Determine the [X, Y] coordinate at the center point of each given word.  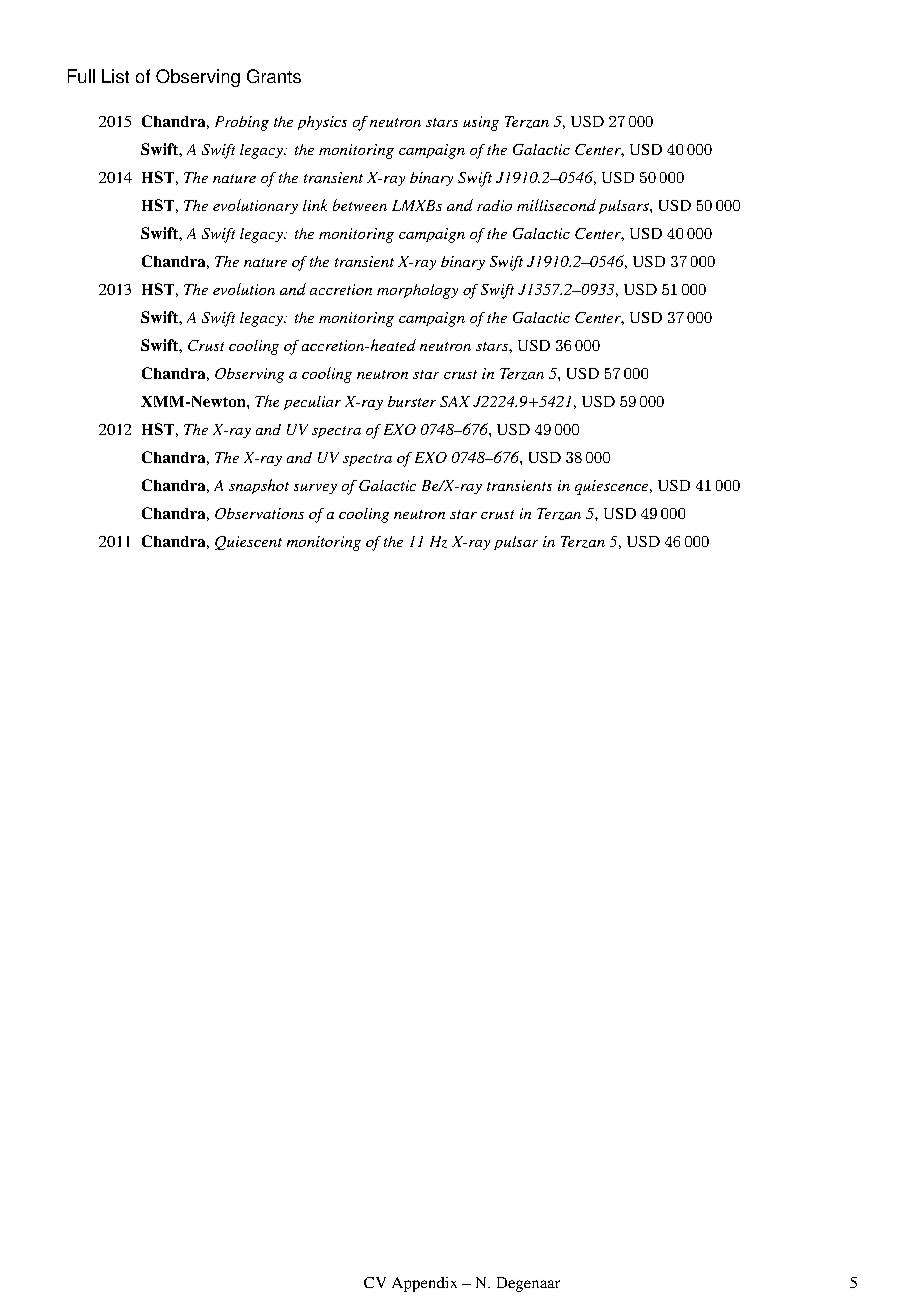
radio [494, 205]
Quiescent [248, 543]
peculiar [312, 403]
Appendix [424, 1284]
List [115, 76]
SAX [455, 401]
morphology [417, 291]
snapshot [259, 486]
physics [322, 123]
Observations [259, 513]
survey [315, 489]
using [481, 123]
